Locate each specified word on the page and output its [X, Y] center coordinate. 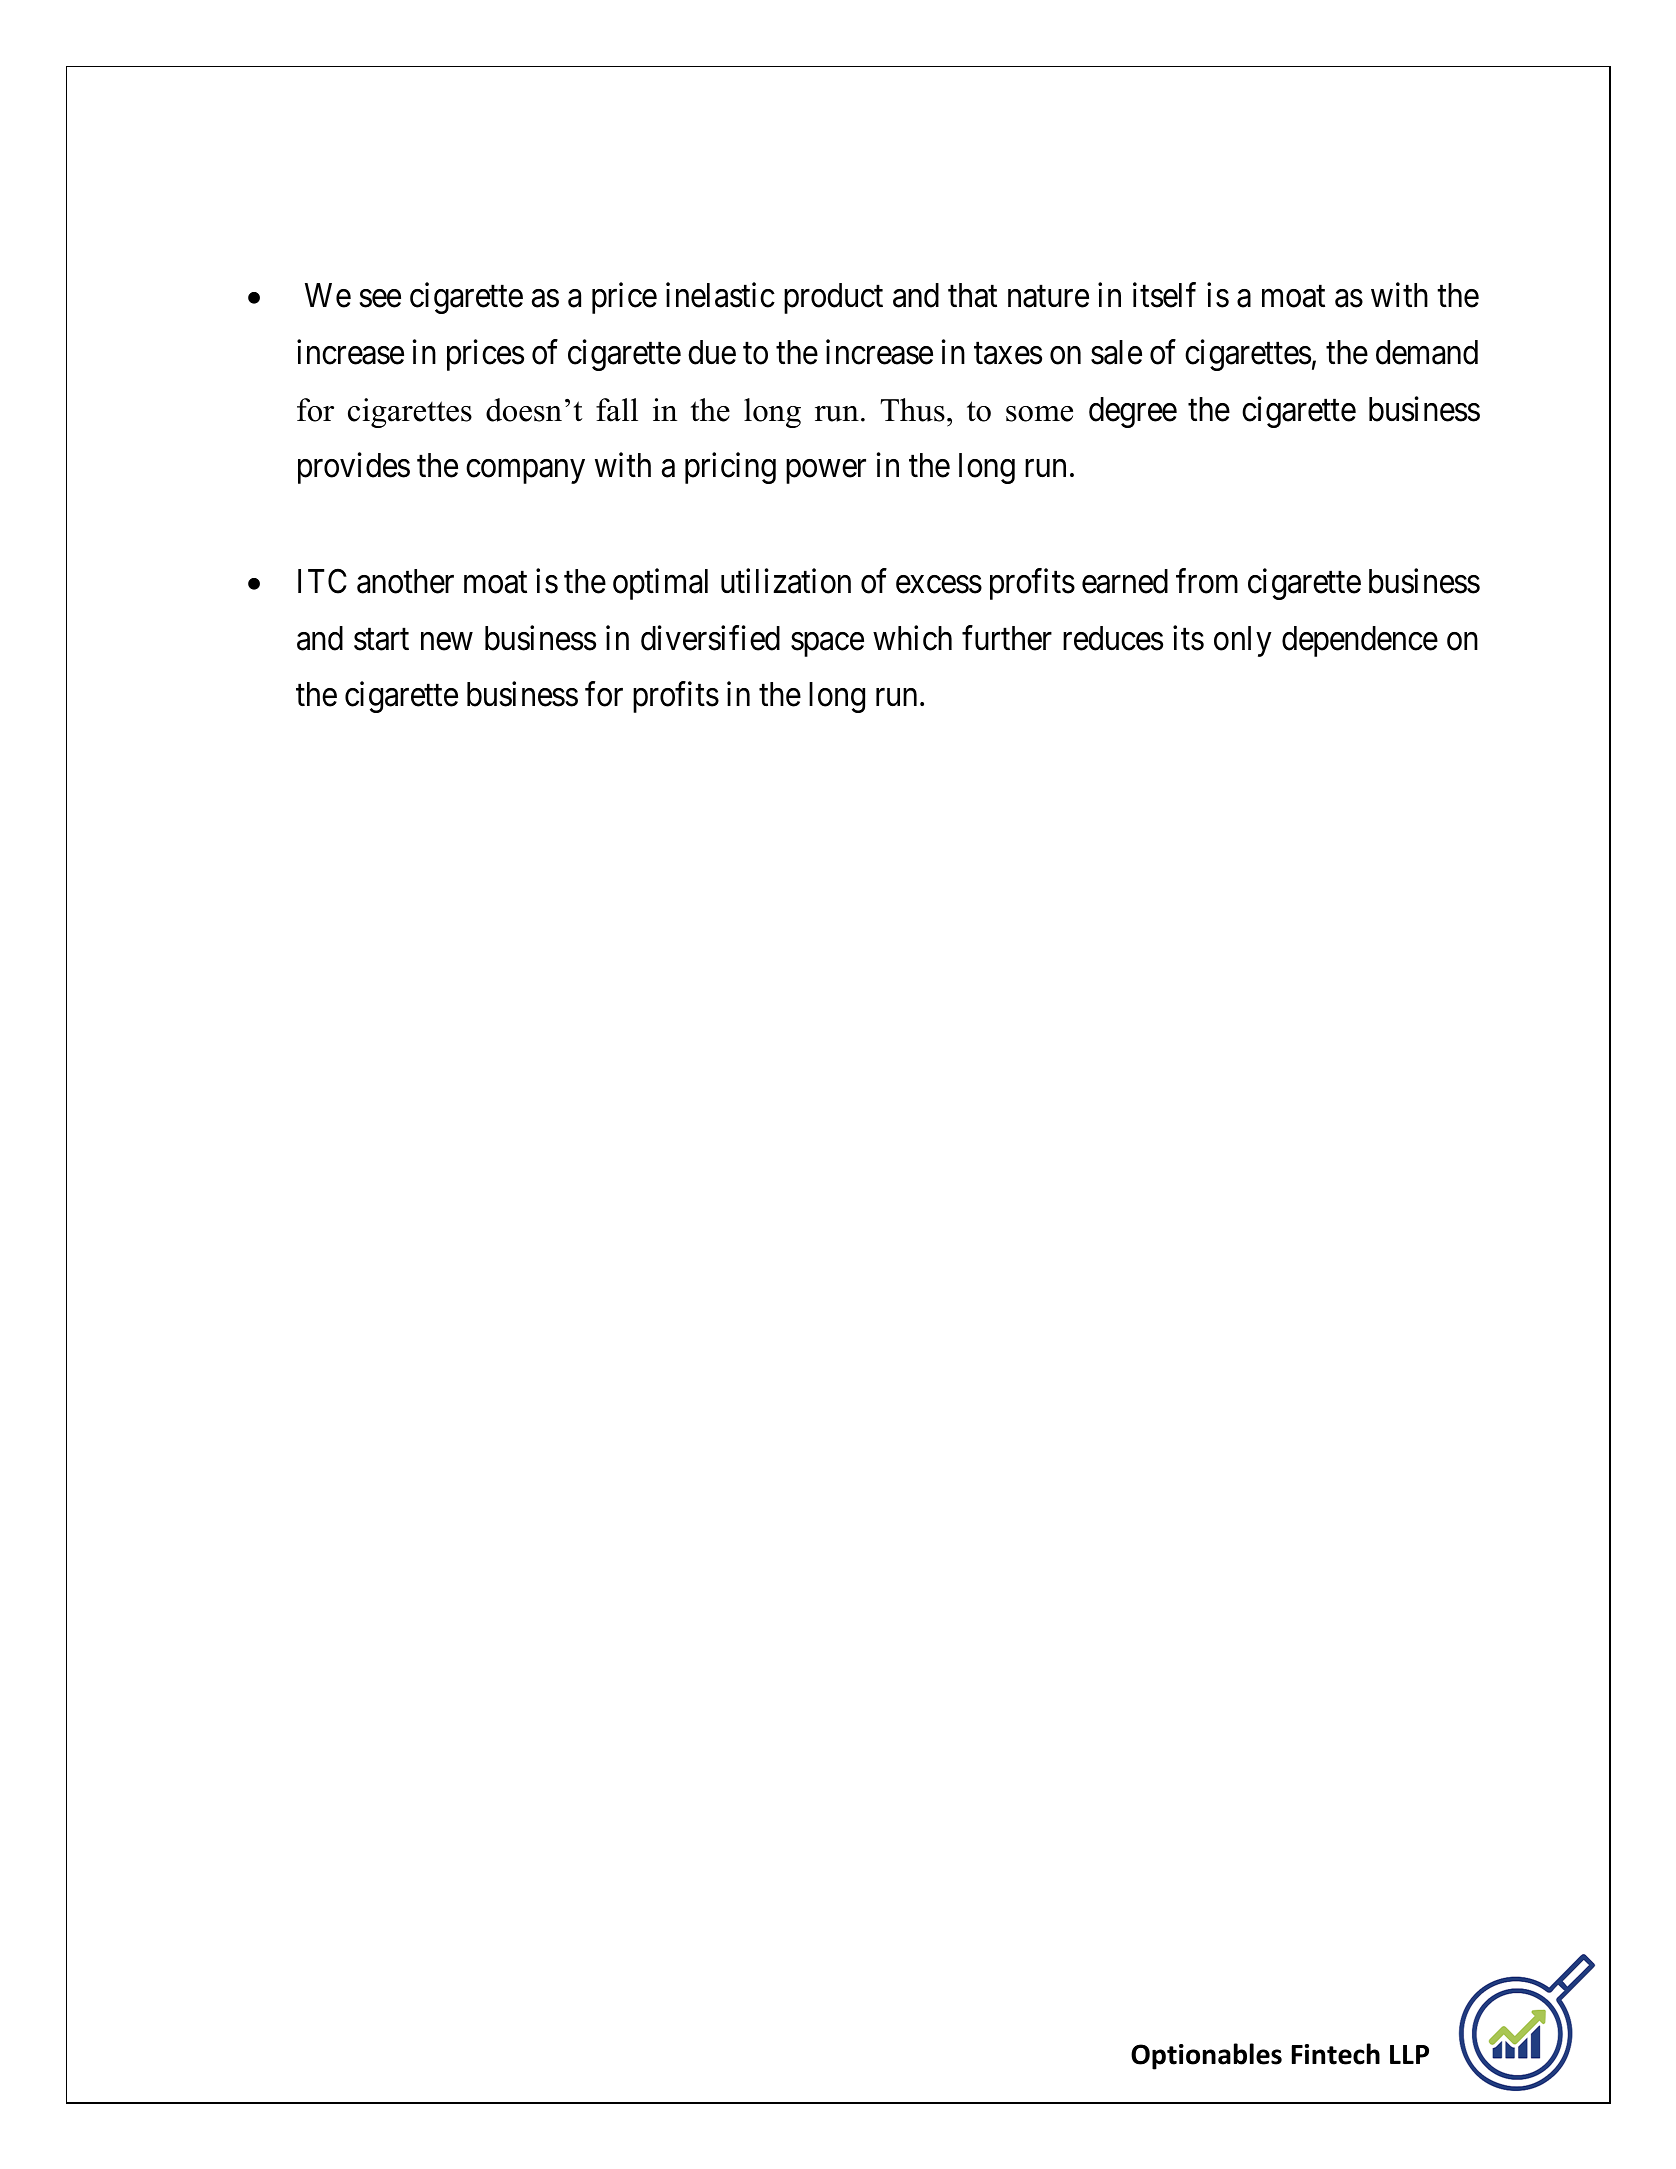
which [912, 638]
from [1207, 581]
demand [1427, 352]
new [447, 642]
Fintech [1336, 2054]
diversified [710, 638]
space [827, 645]
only [1243, 641]
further [1007, 638]
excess [939, 585]
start [381, 640]
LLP [1409, 2054]
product [833, 298]
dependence [1360, 641]
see [380, 299]
